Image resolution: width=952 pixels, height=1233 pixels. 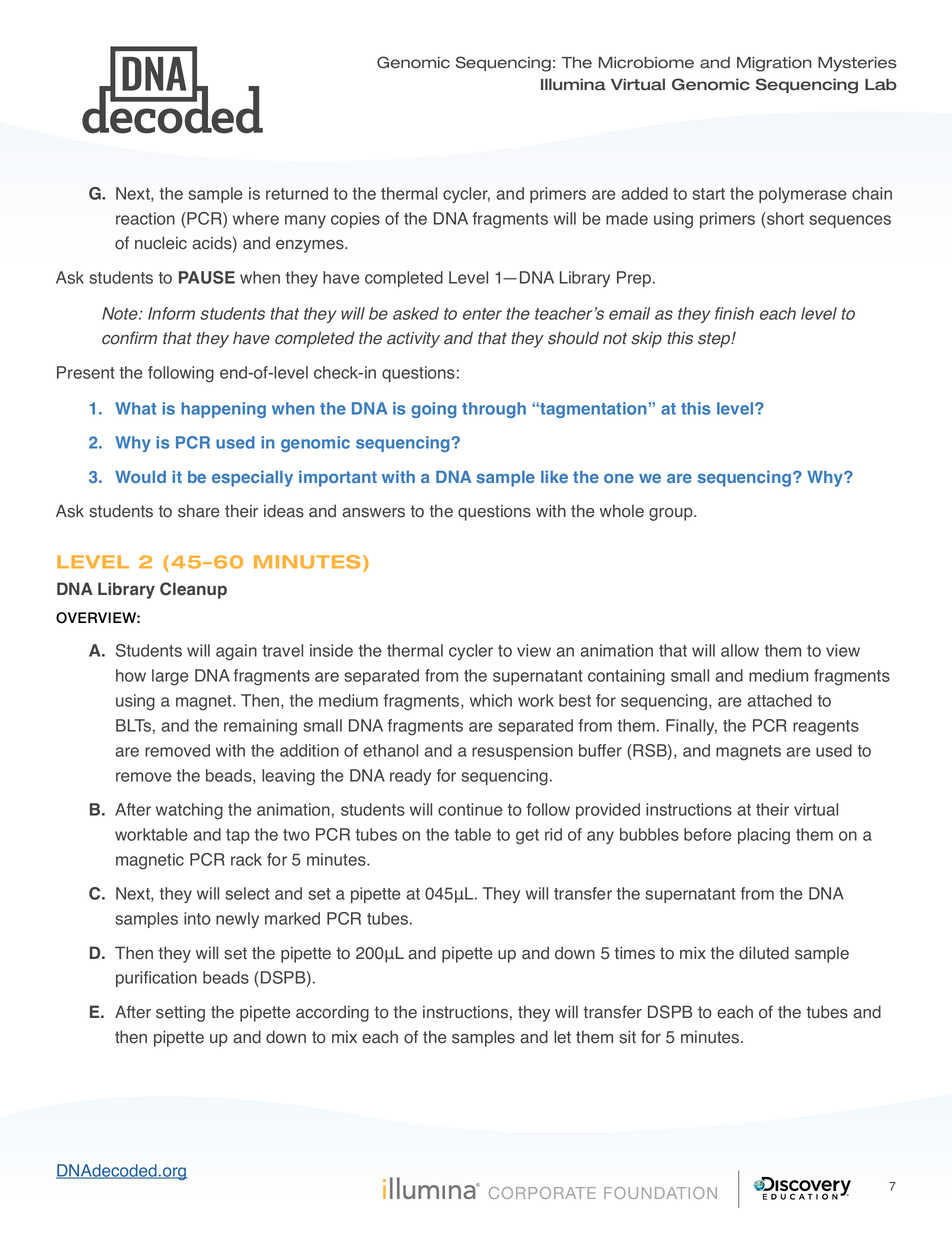 I want to click on finish, so click(x=734, y=313).
